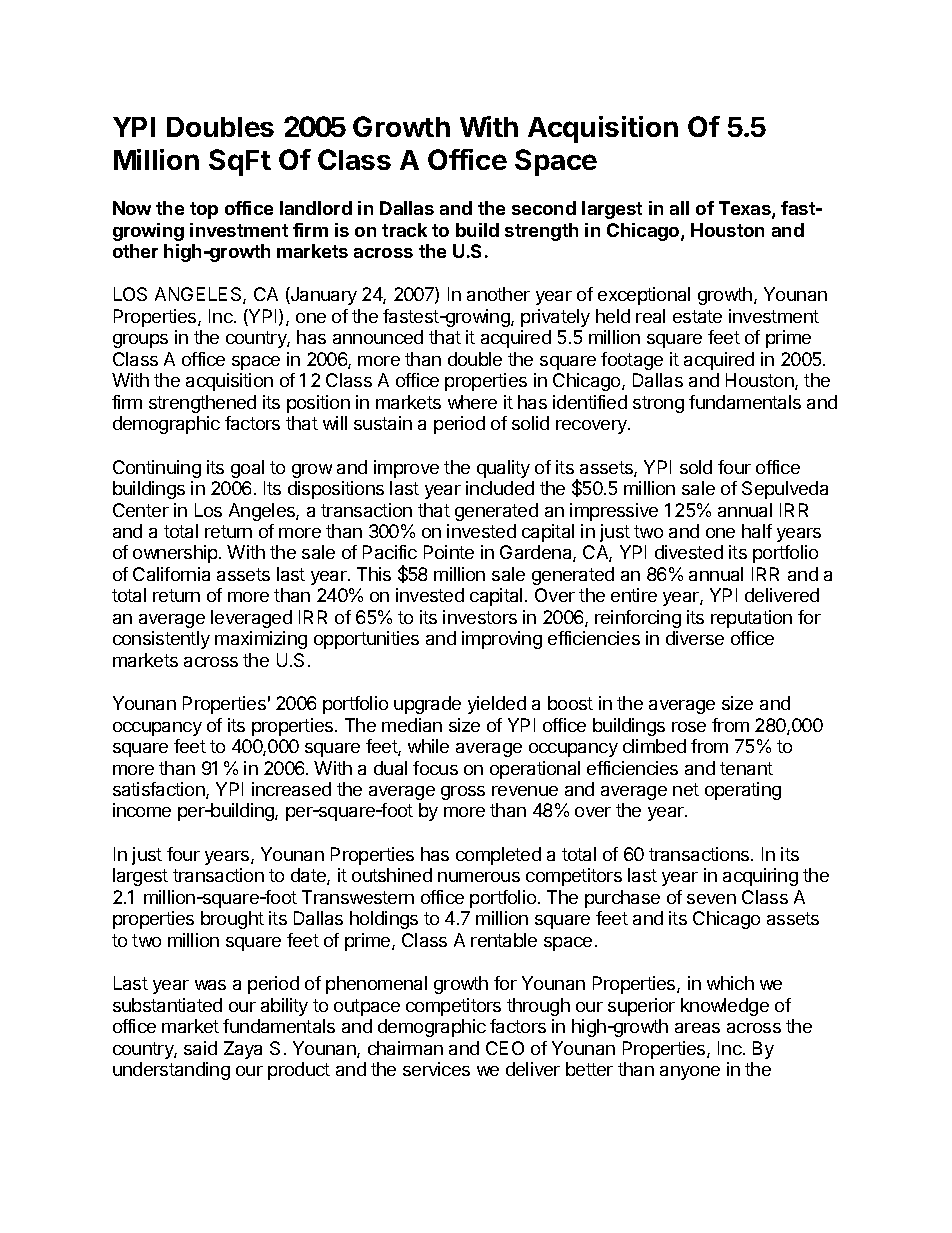  I want to click on areas, so click(697, 1028).
